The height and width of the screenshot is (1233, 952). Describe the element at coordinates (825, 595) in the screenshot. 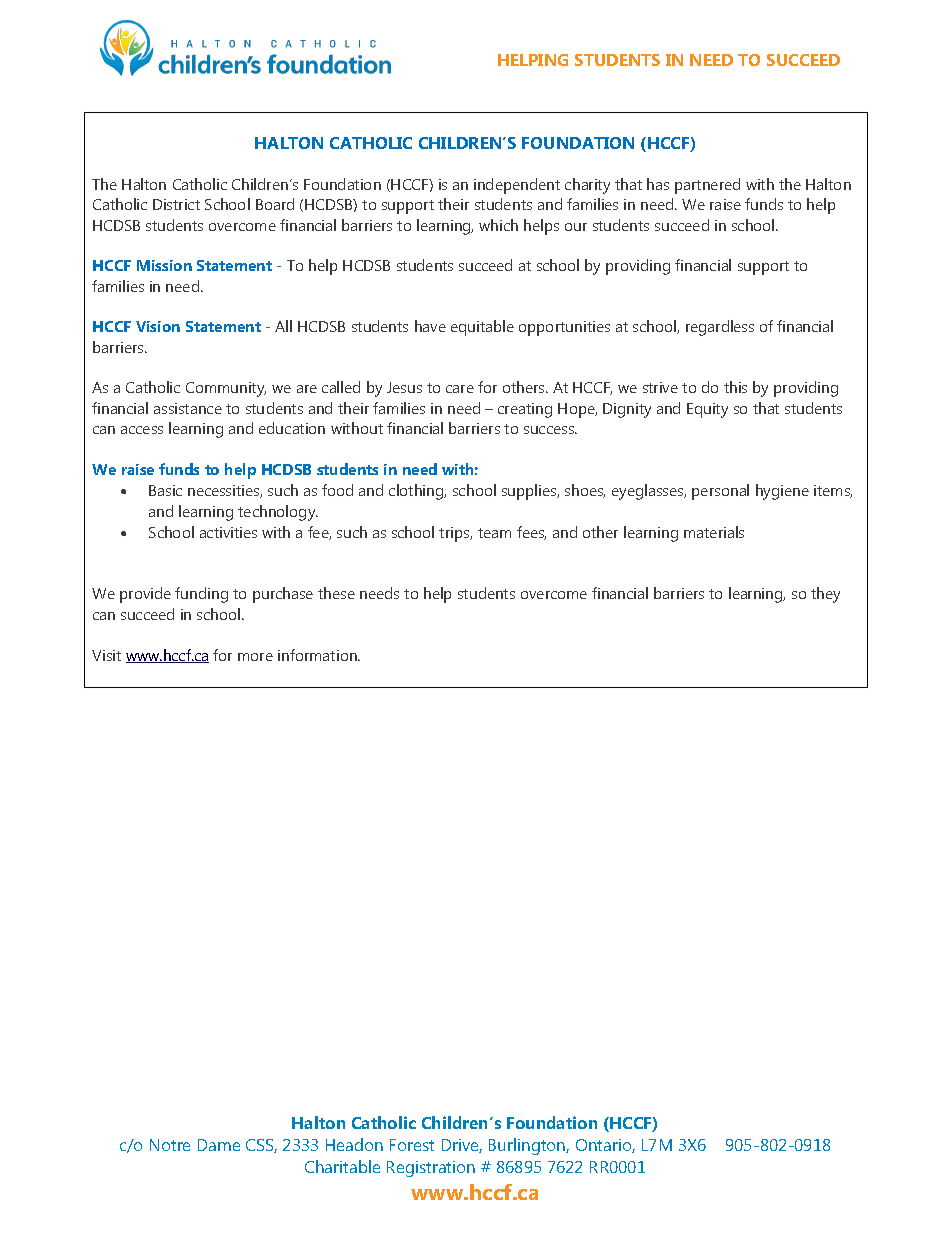

I see `they` at that location.
